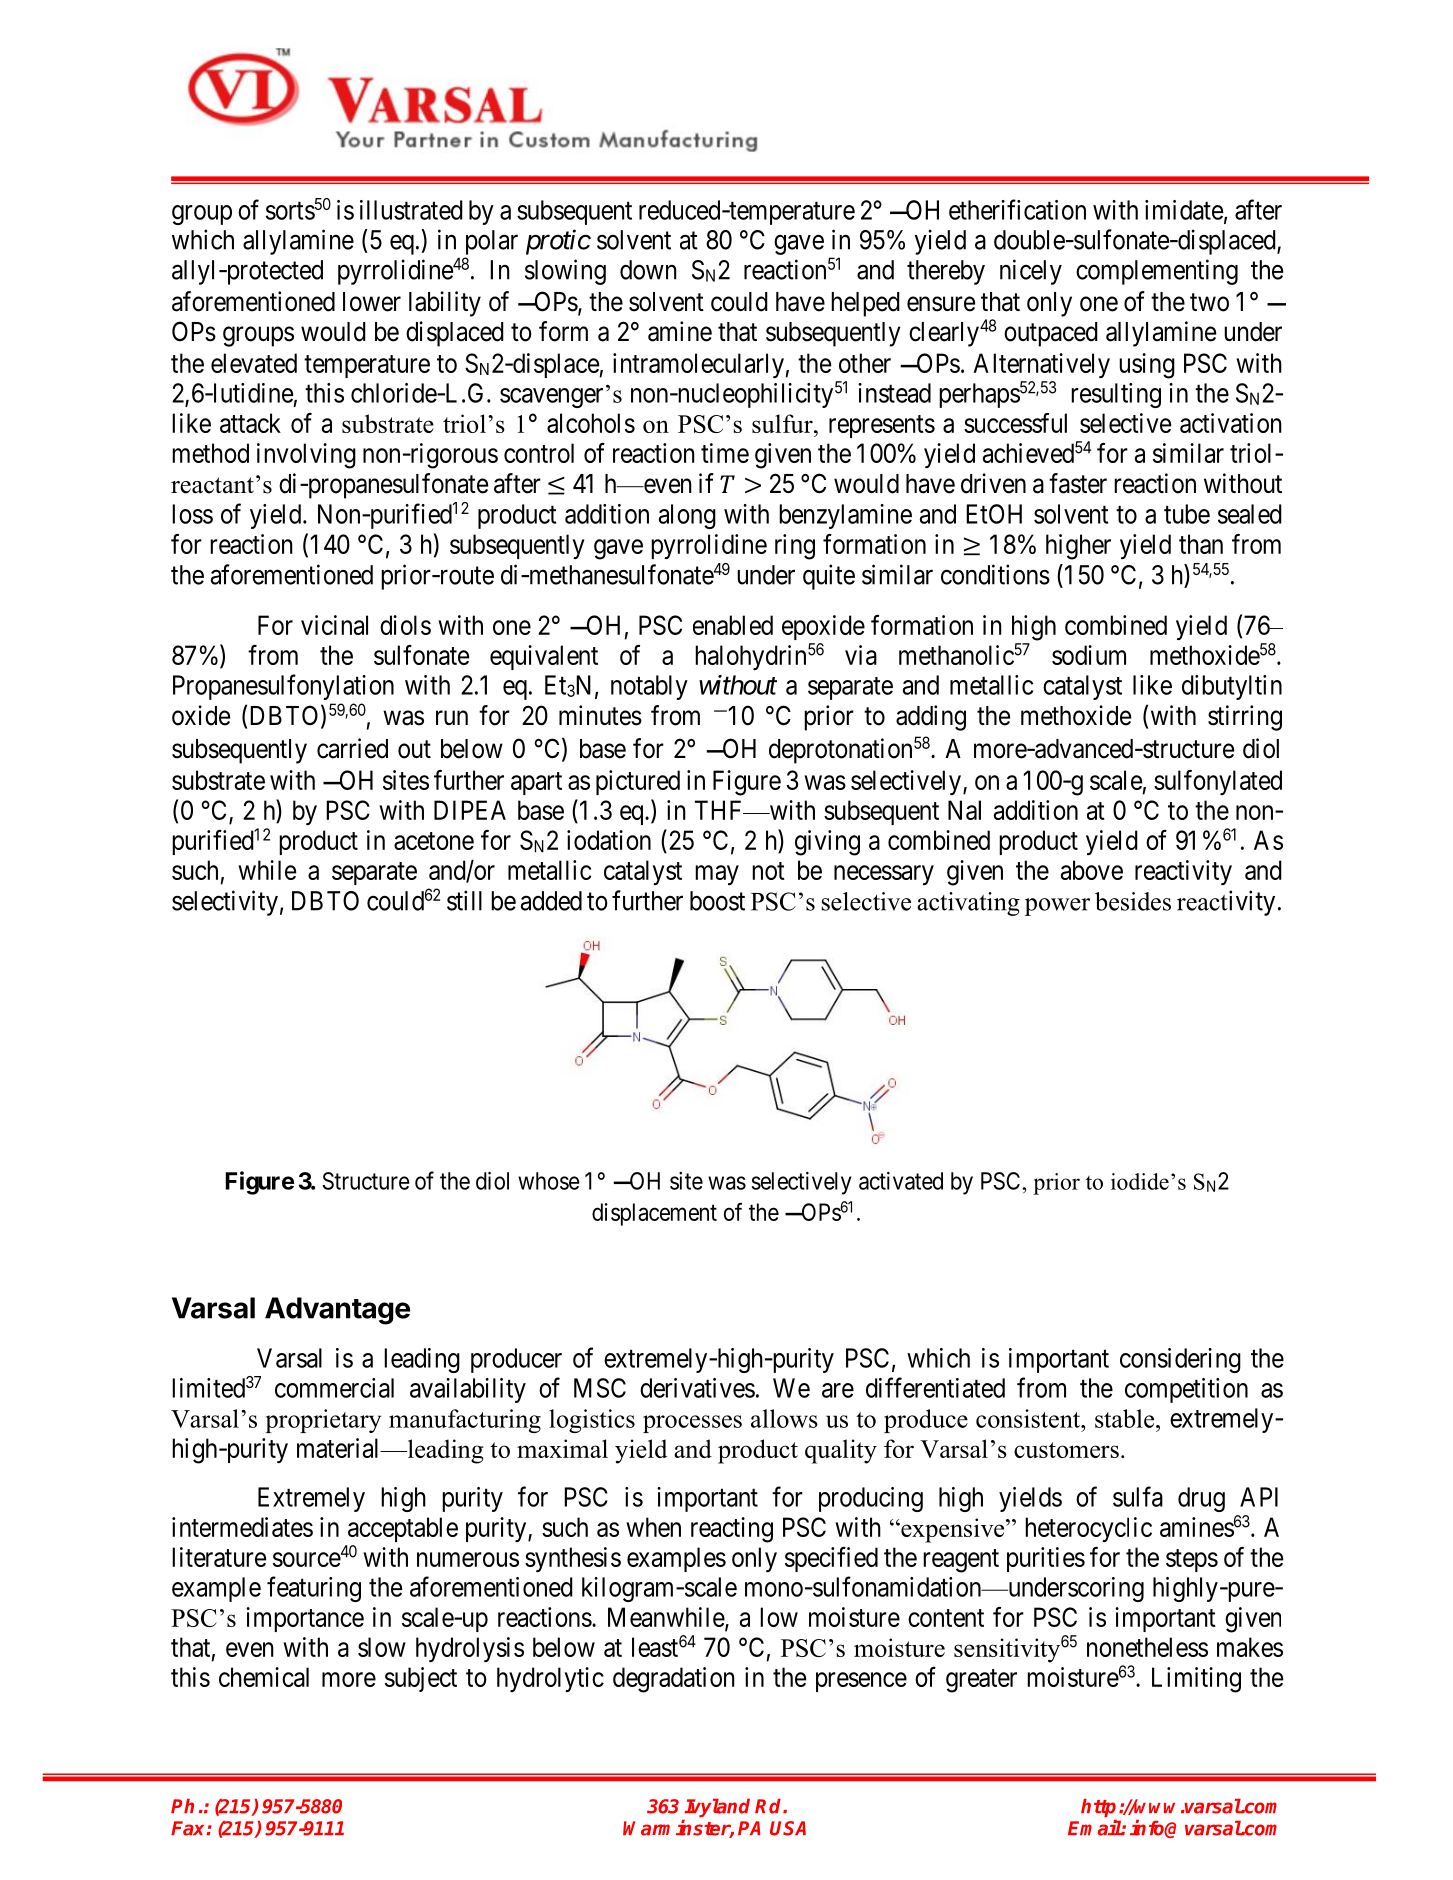 The width and height of the screenshot is (1453, 1880). What do you see at coordinates (264, 1677) in the screenshot?
I see `chemical` at bounding box center [264, 1677].
